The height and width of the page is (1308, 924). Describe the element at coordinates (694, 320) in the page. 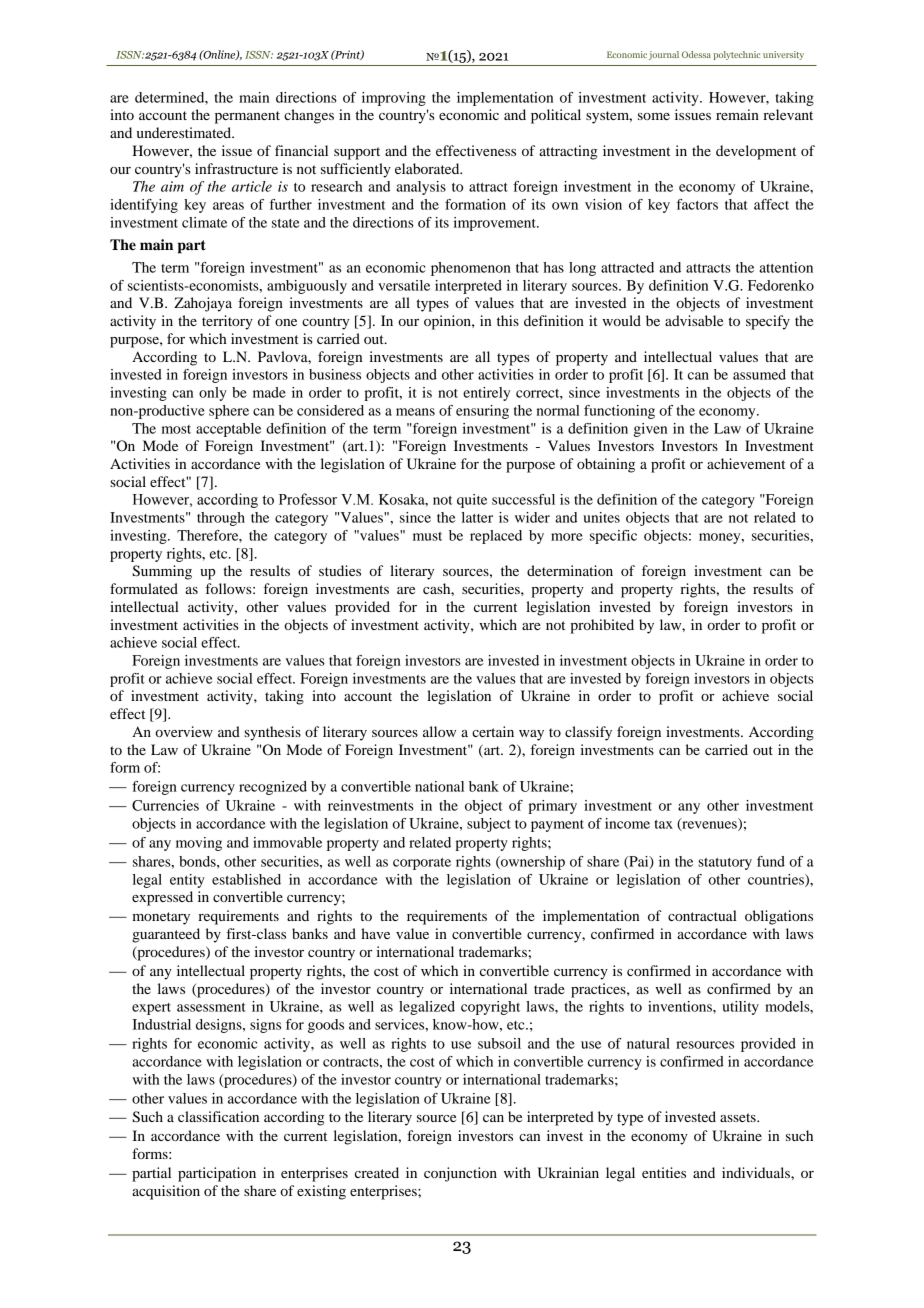

I see `advisable` at that location.
